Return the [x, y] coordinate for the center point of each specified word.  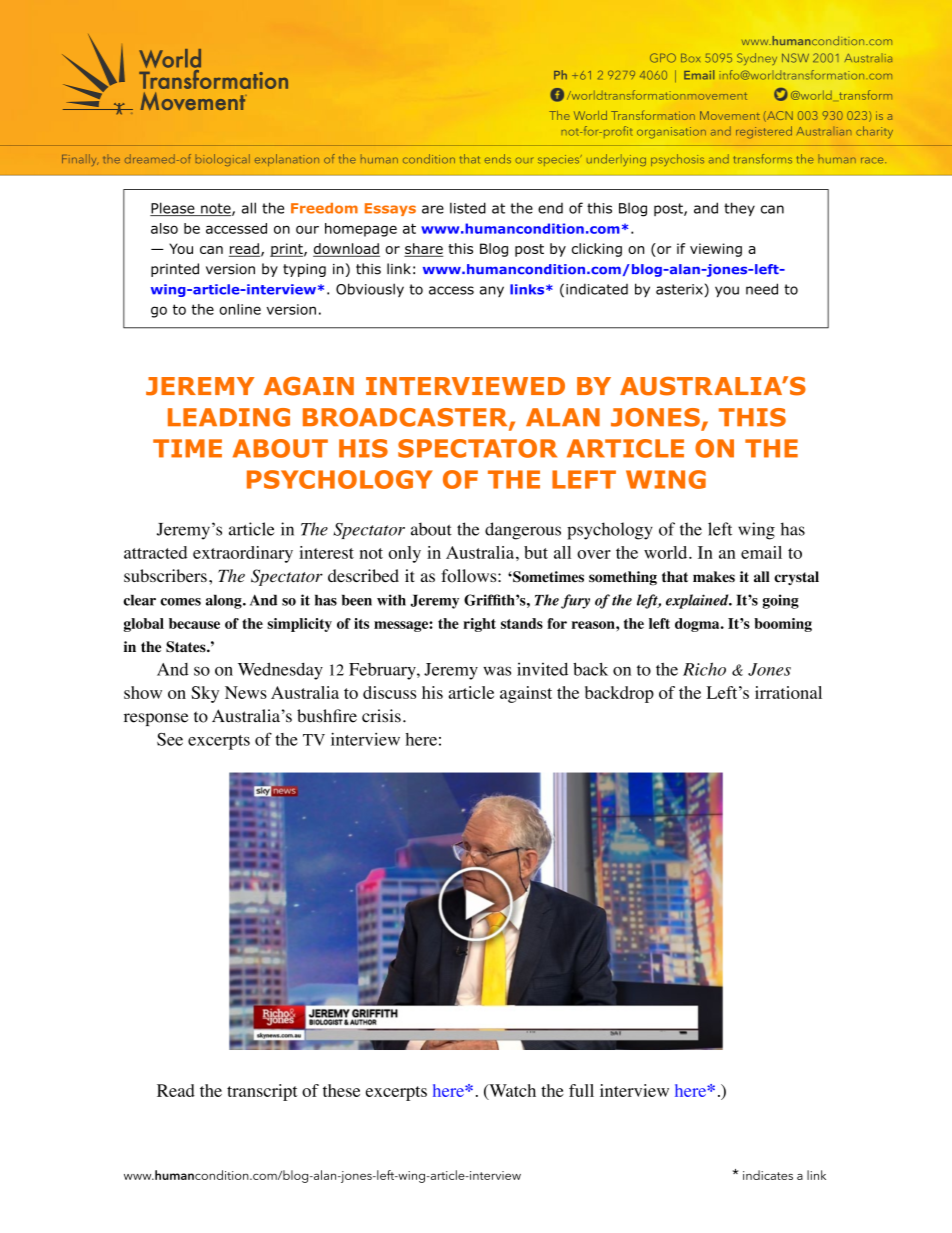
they [739, 209]
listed [468, 208]
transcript [262, 1092]
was [497, 671]
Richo [704, 669]
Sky [205, 694]
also [164, 228]
